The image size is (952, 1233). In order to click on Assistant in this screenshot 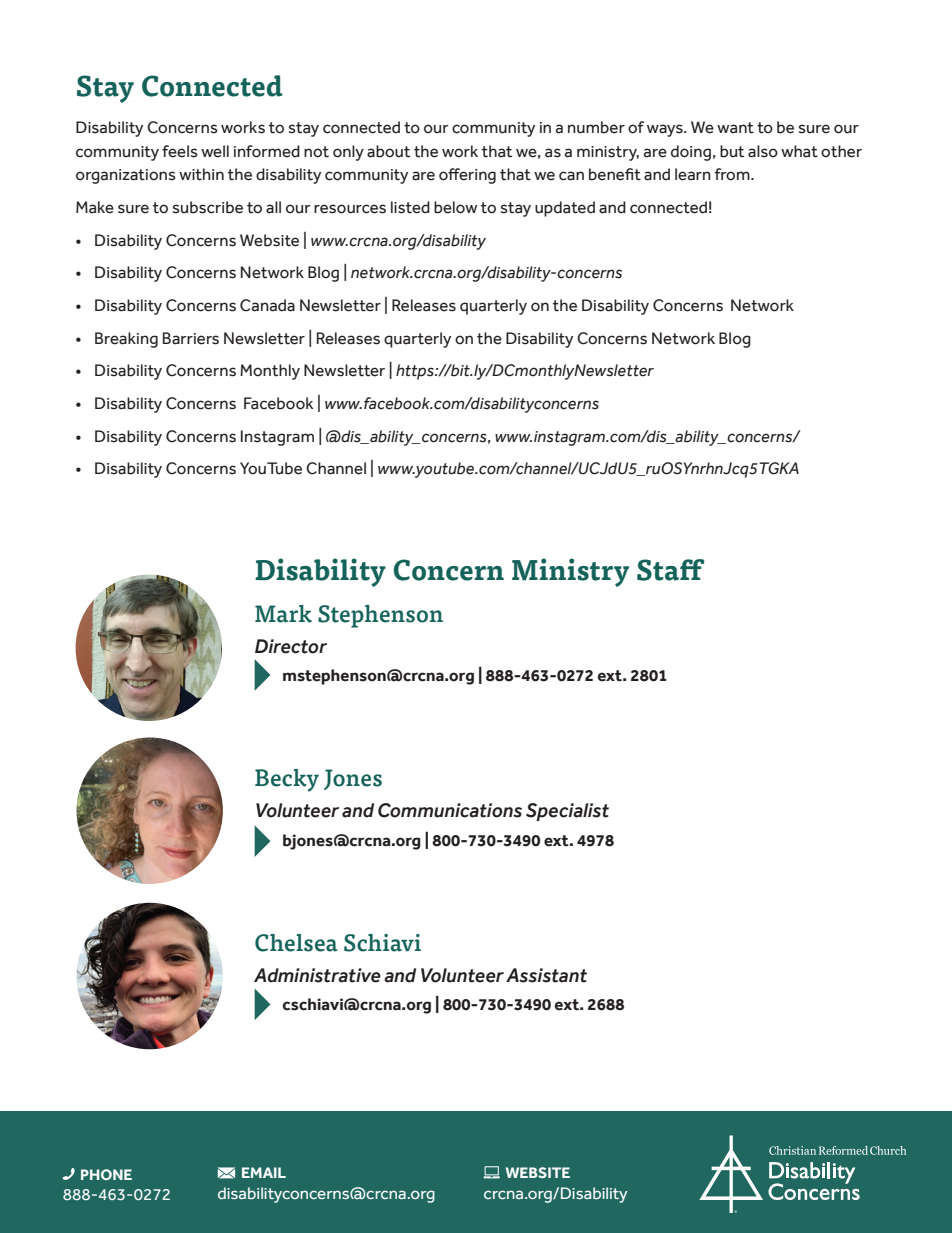, I will do `click(546, 975)`.
